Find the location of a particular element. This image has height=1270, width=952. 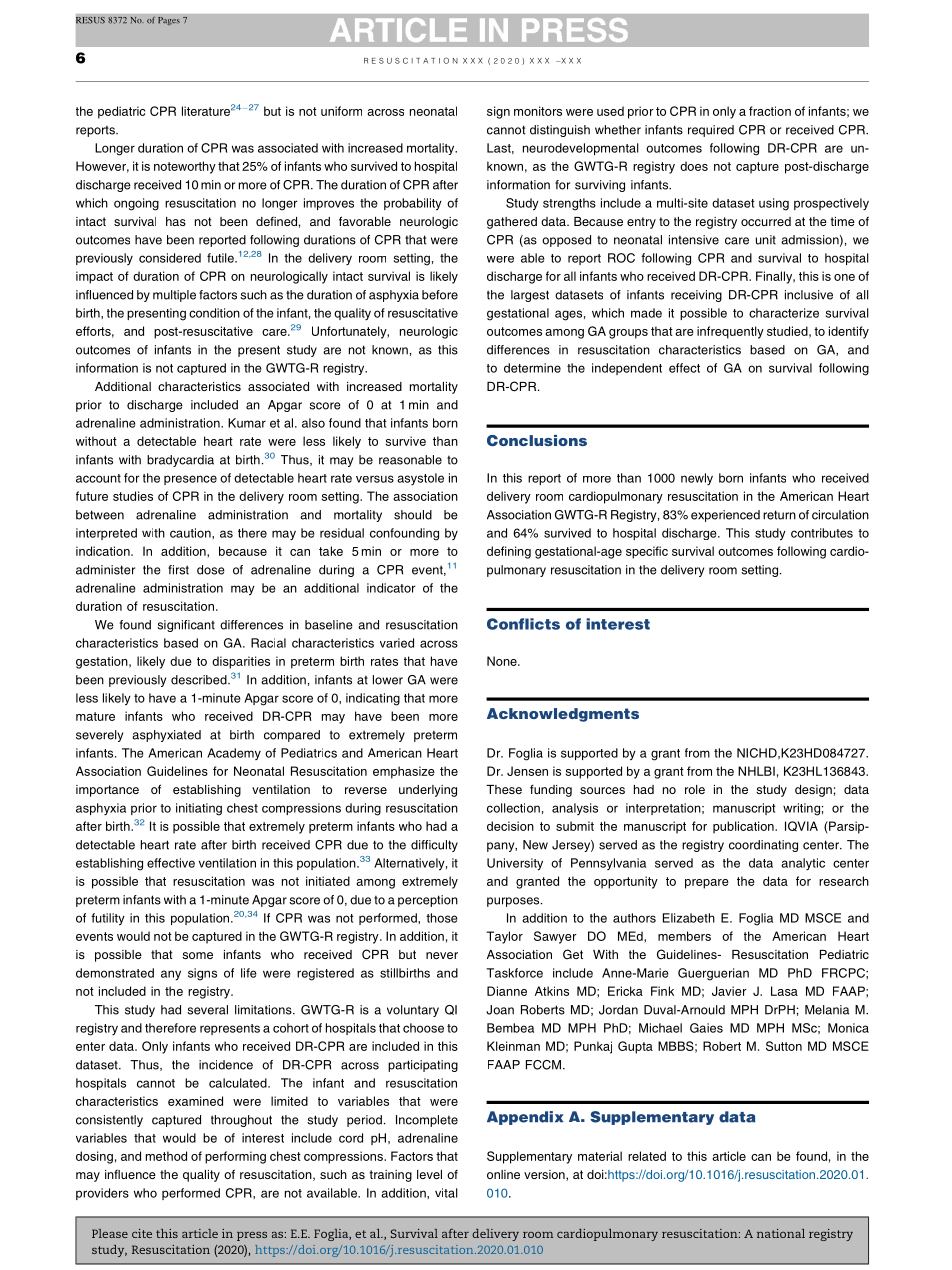

Elizabeth is located at coordinates (689, 918).
